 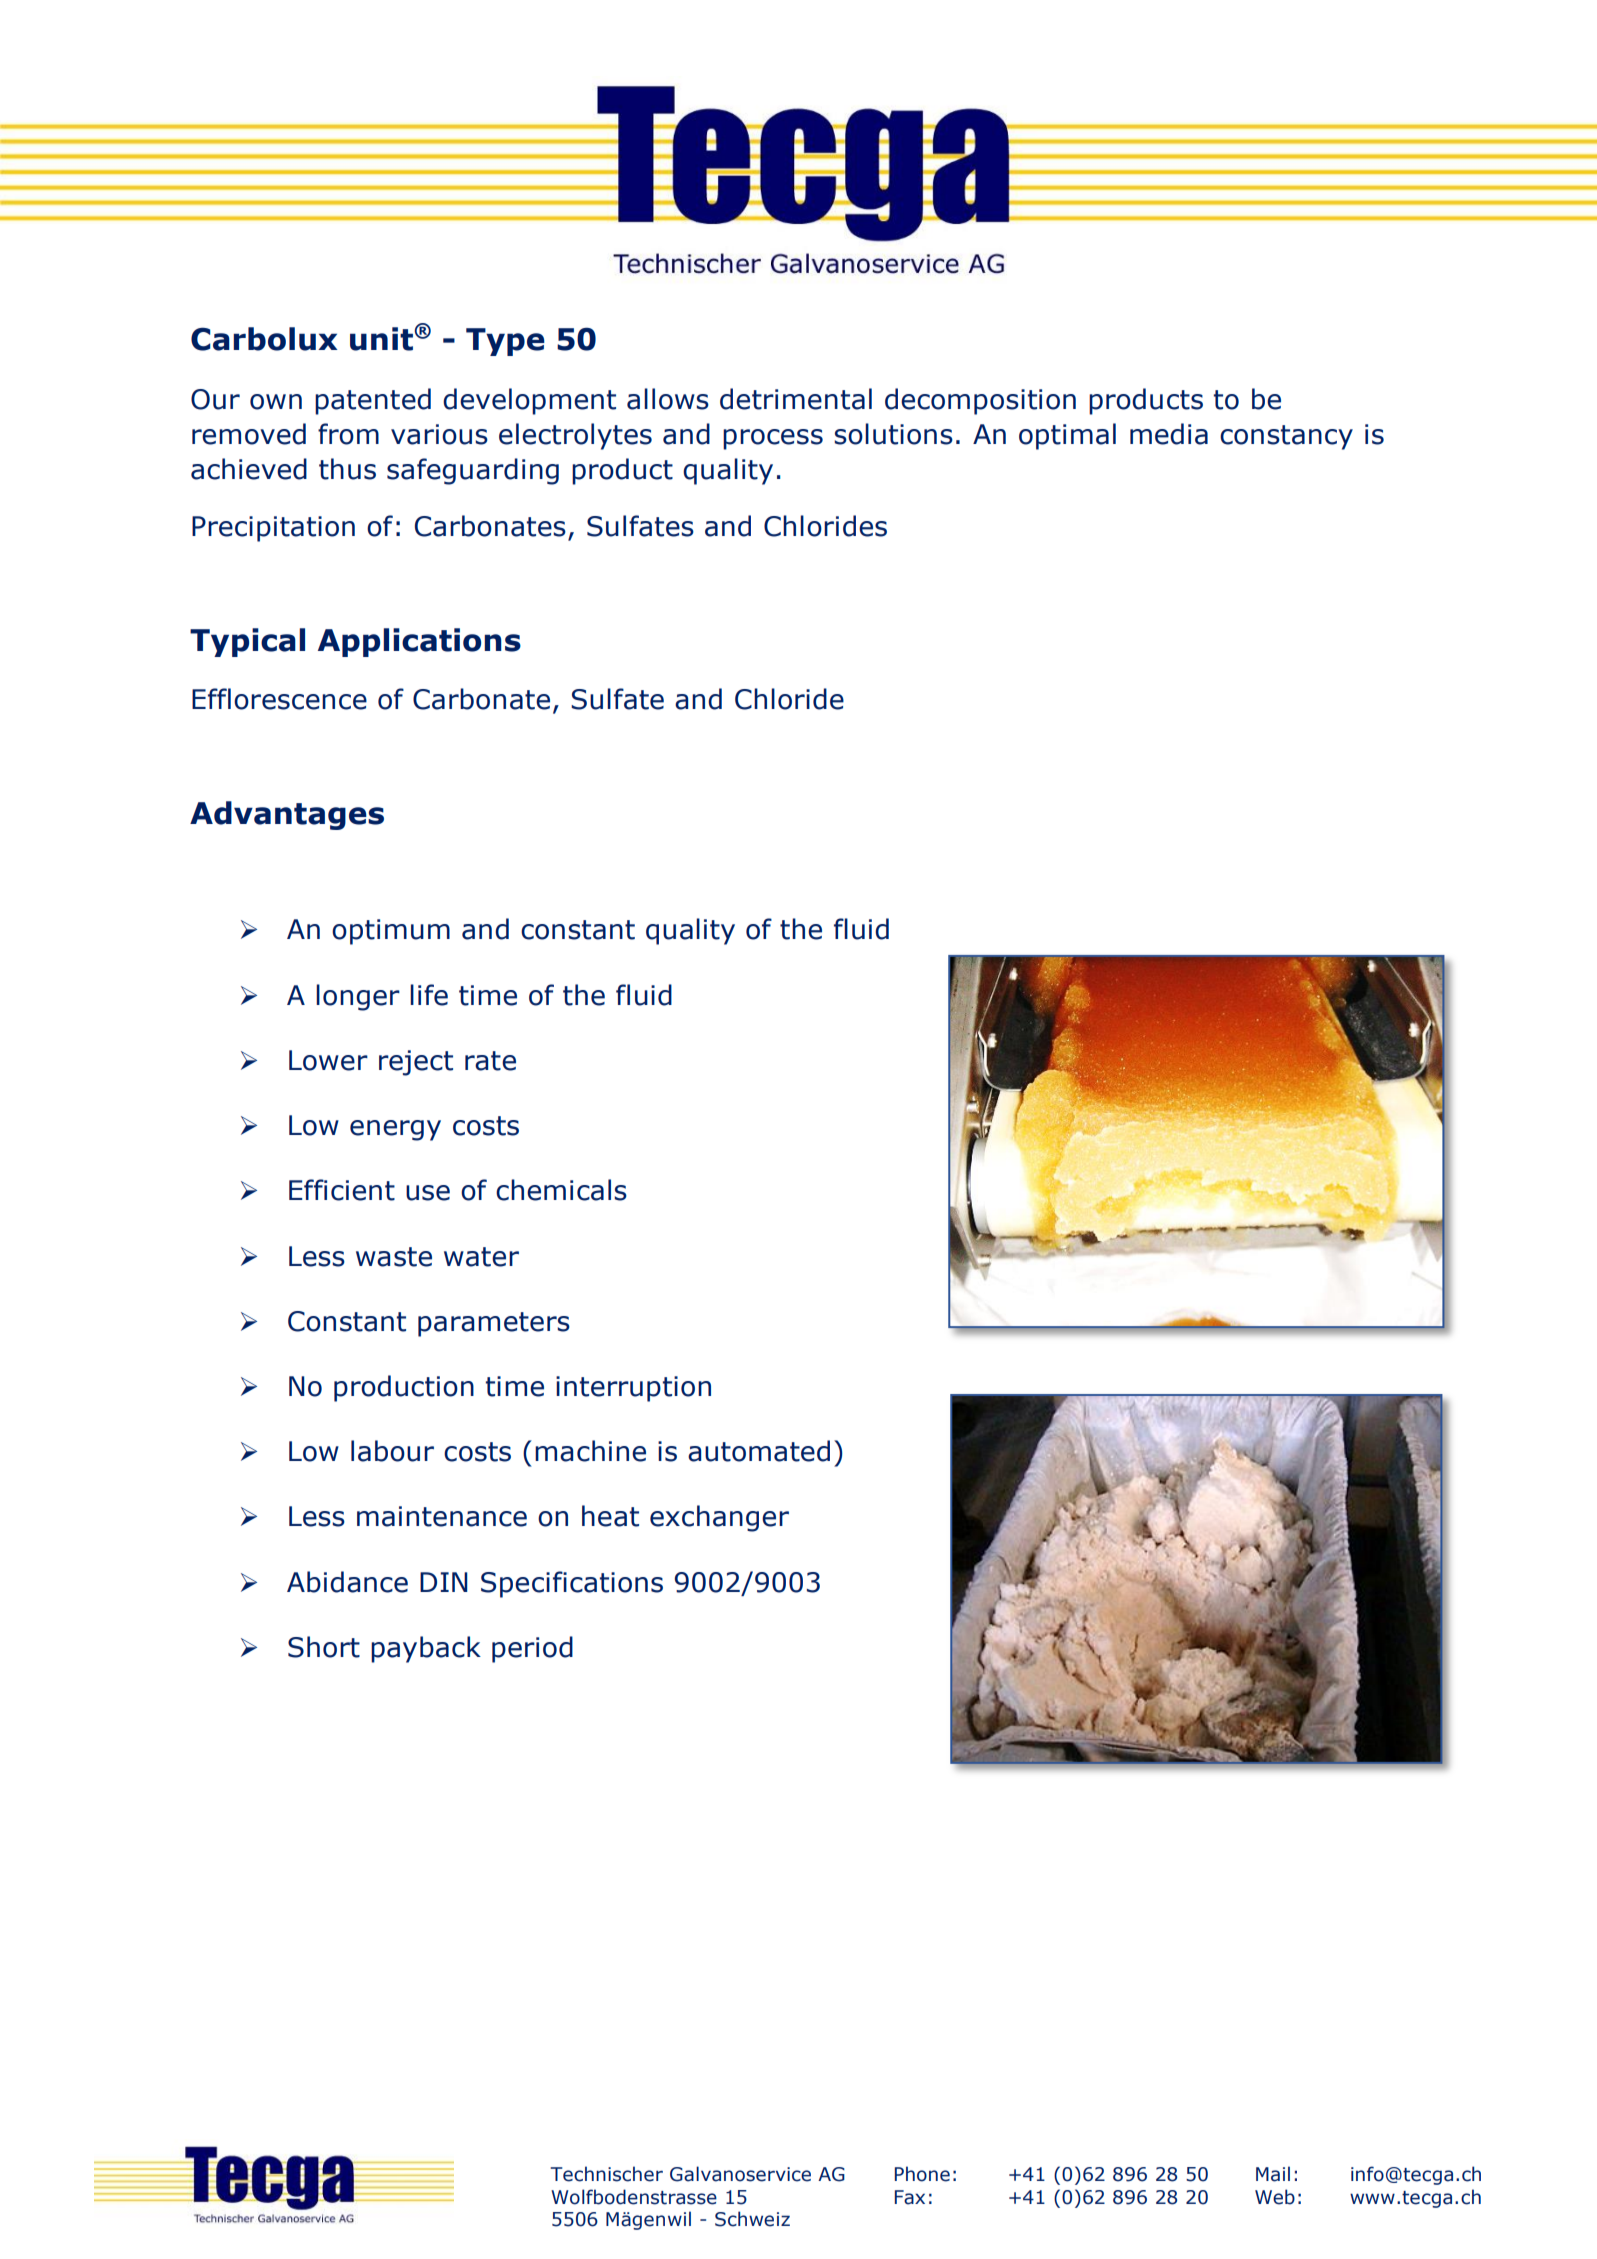 I want to click on waste, so click(x=394, y=1257).
